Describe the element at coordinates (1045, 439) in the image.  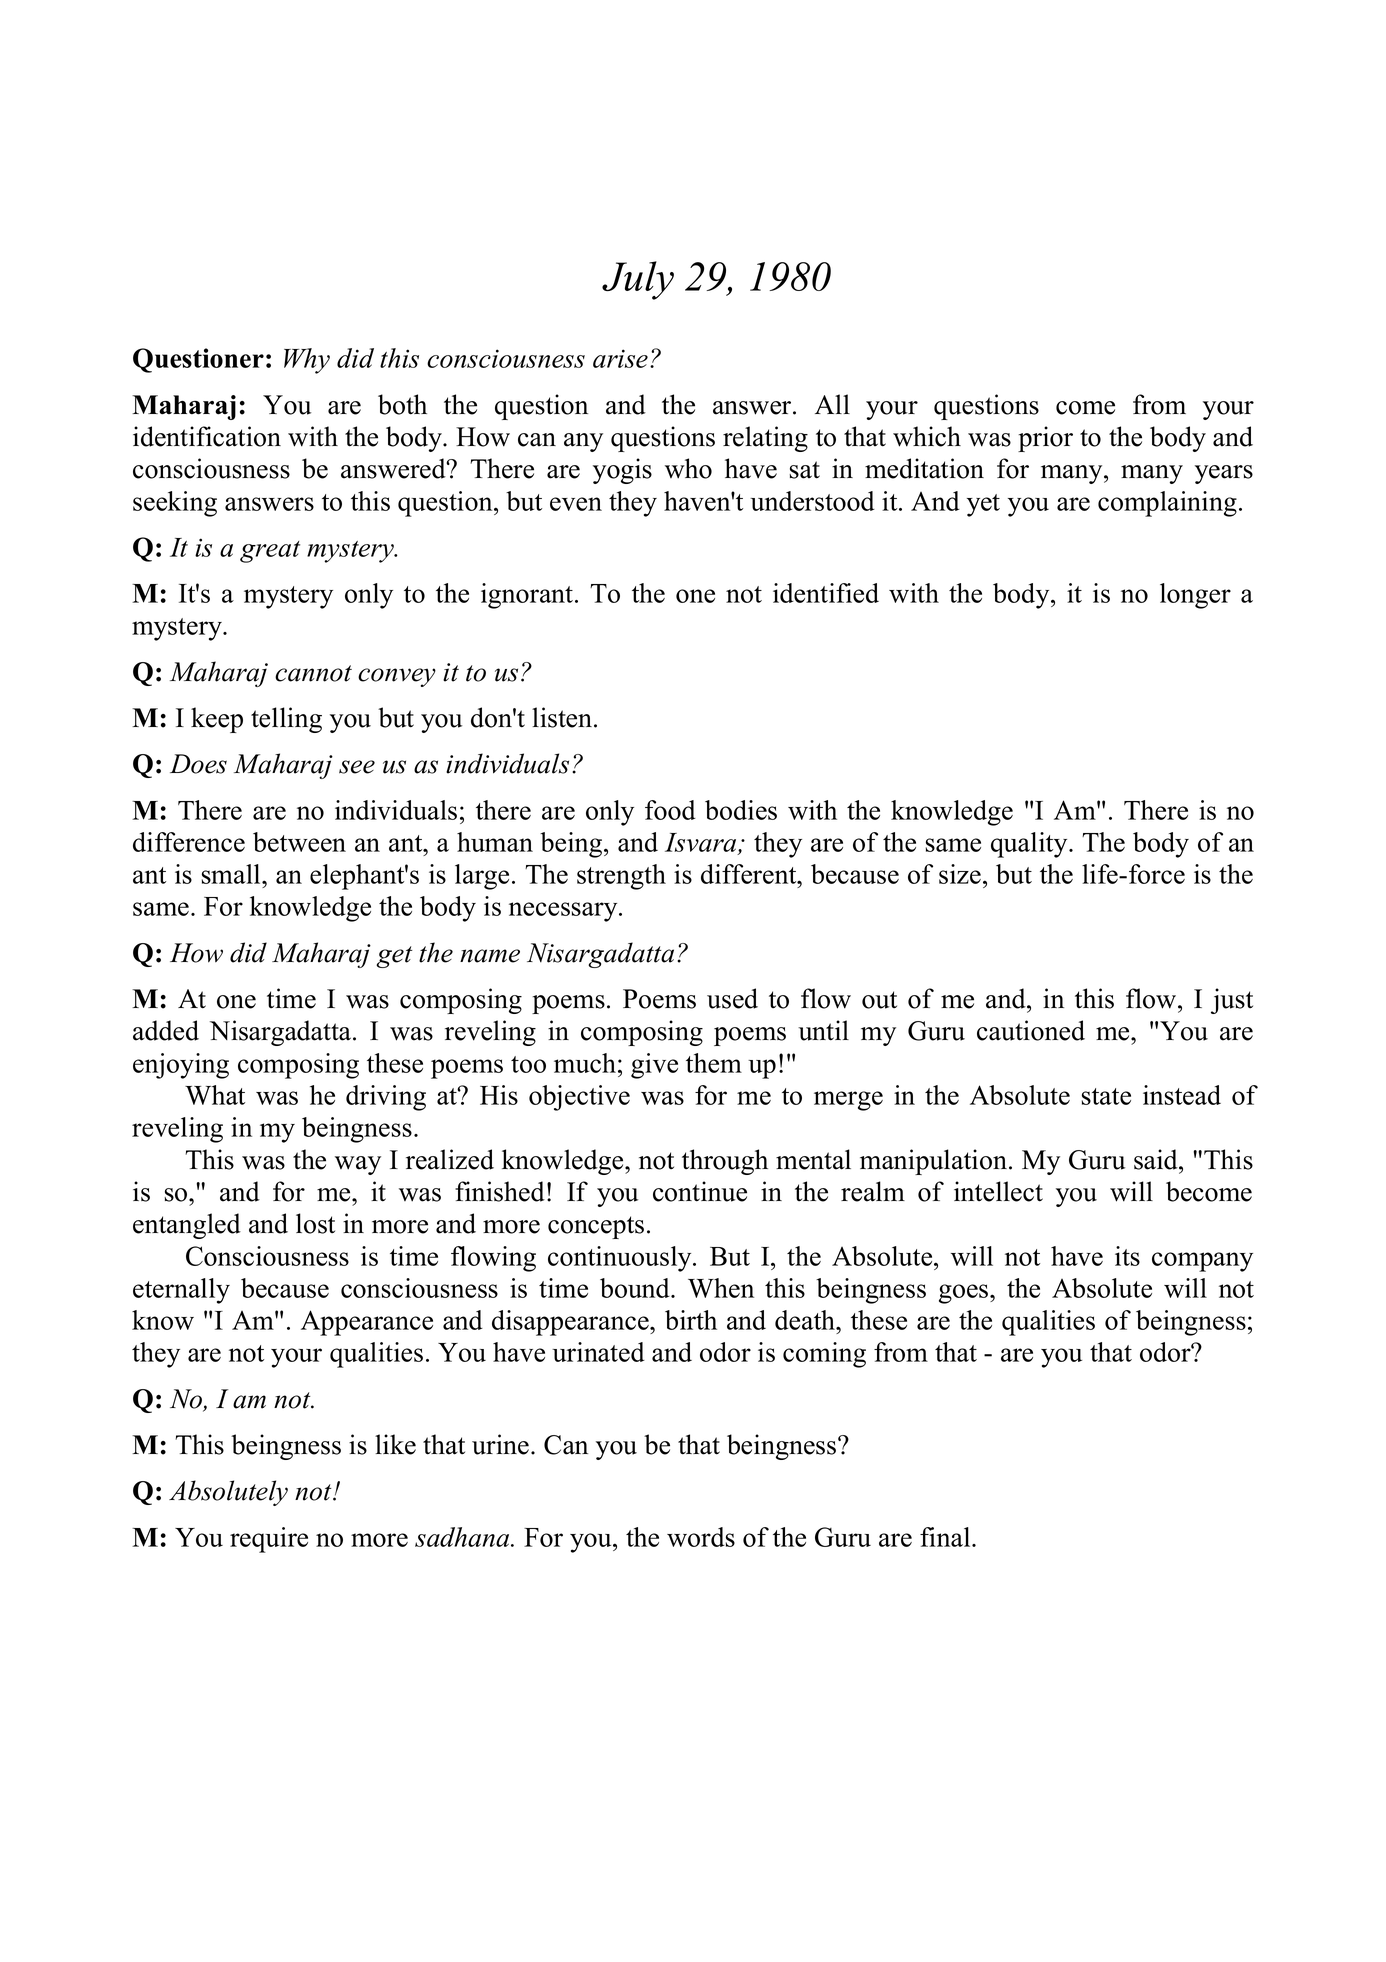
I see `prior` at that location.
